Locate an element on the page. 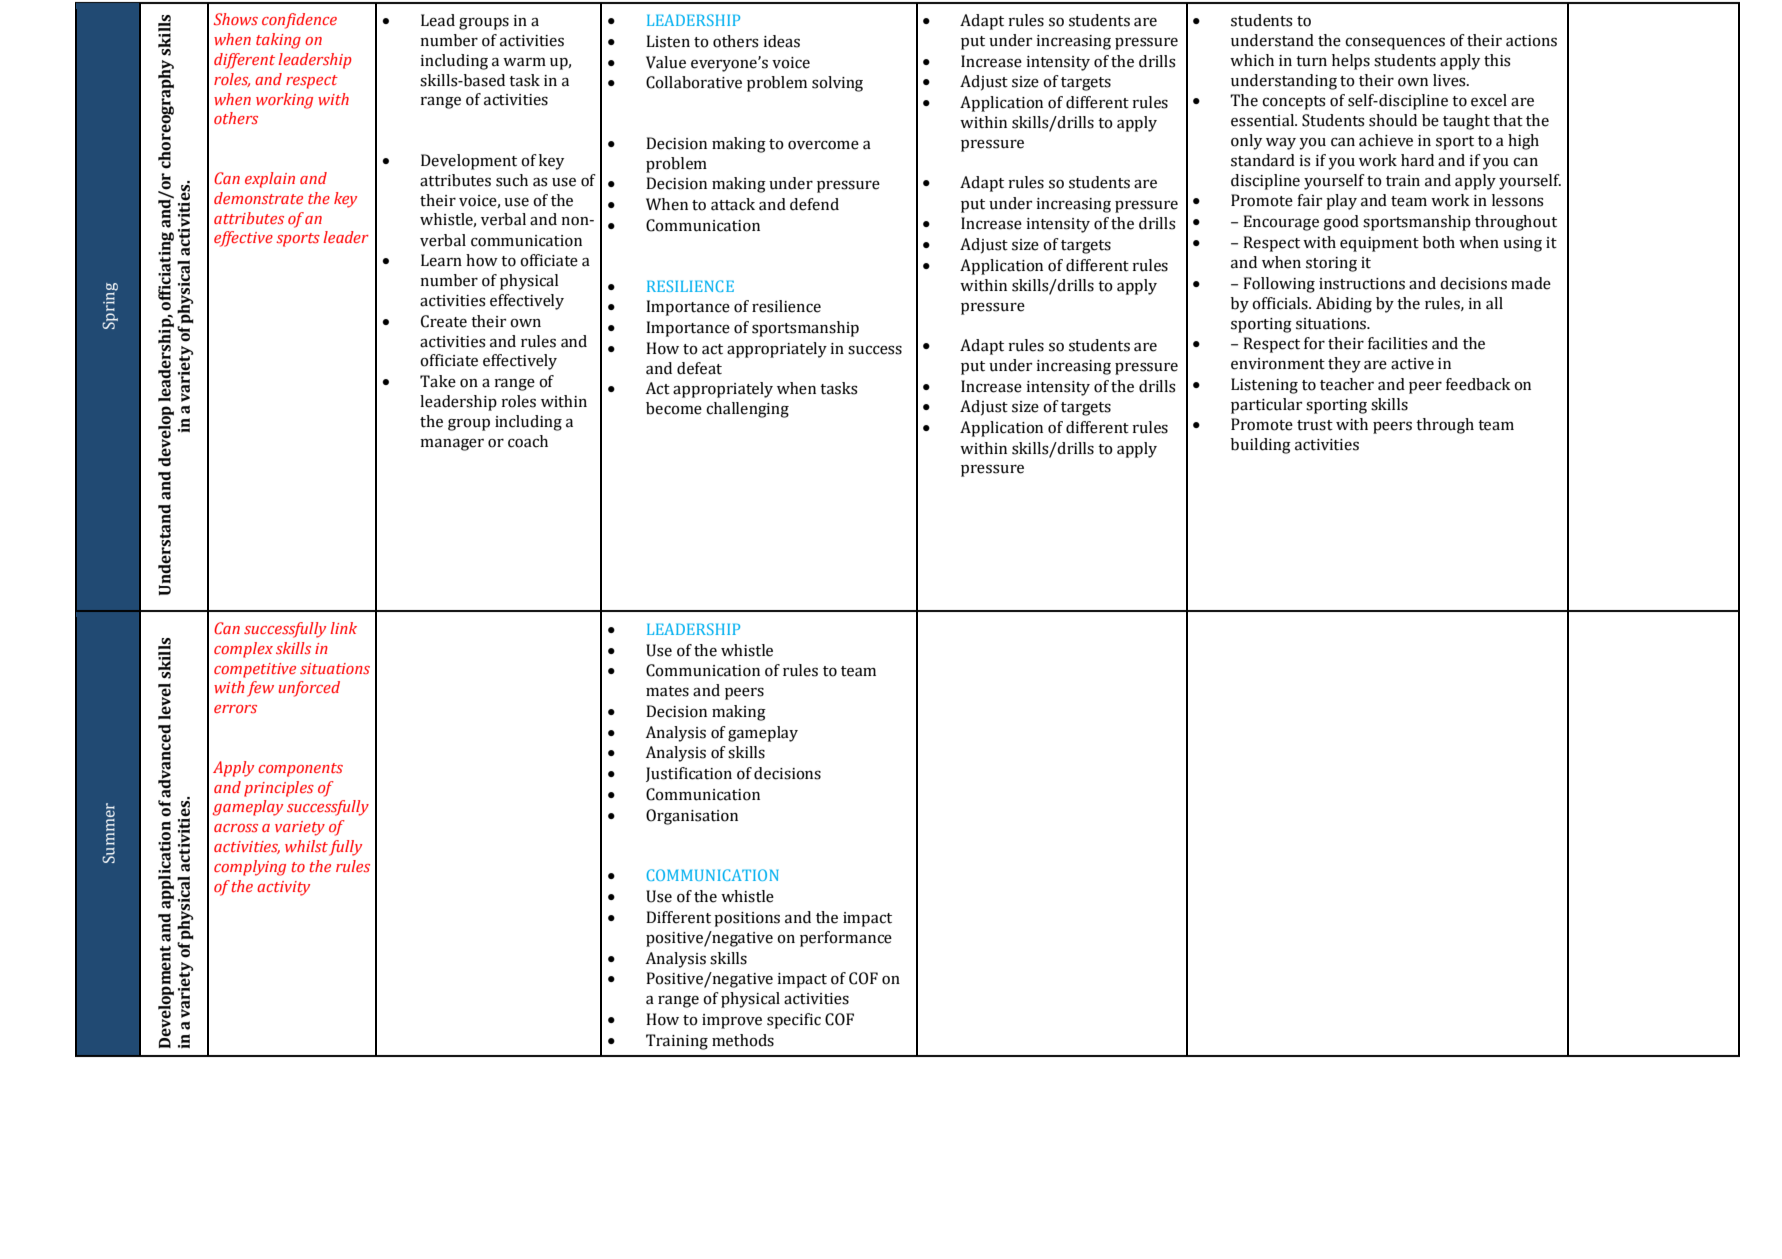 Image resolution: width=1782 pixels, height=1259 pixels. specific is located at coordinates (794, 1021).
